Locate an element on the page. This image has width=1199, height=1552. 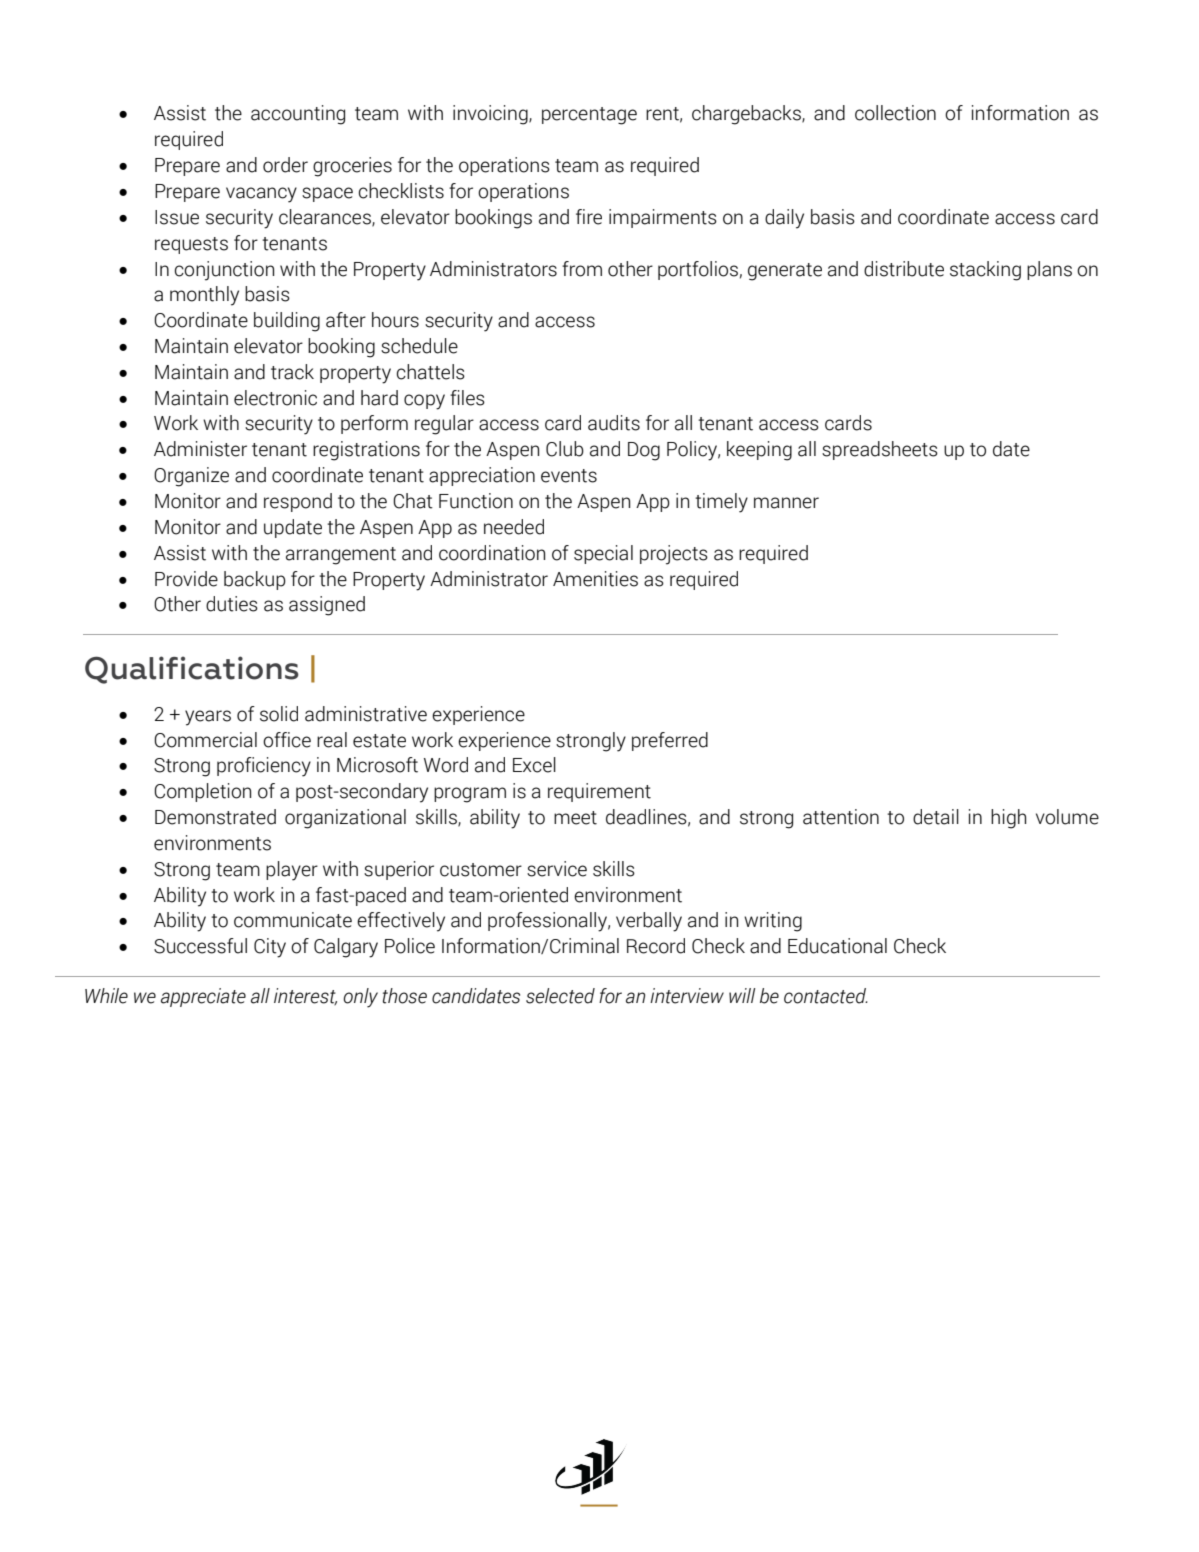
Successful is located at coordinates (200, 946).
